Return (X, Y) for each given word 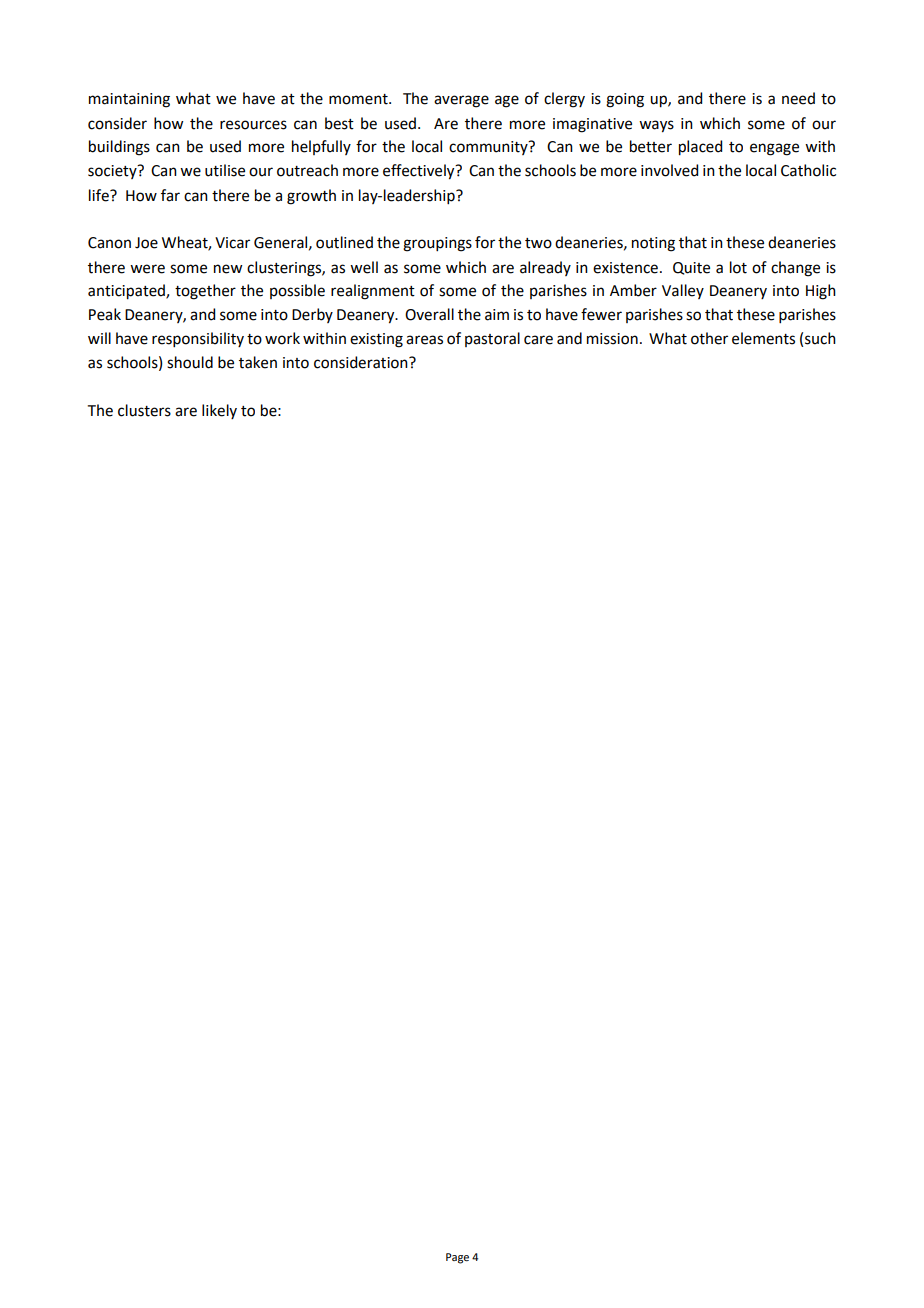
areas (424, 340)
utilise (225, 170)
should (190, 362)
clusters (144, 410)
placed (700, 148)
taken (258, 362)
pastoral (492, 339)
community (489, 148)
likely (219, 411)
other (709, 338)
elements (763, 338)
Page (457, 1258)
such (820, 338)
